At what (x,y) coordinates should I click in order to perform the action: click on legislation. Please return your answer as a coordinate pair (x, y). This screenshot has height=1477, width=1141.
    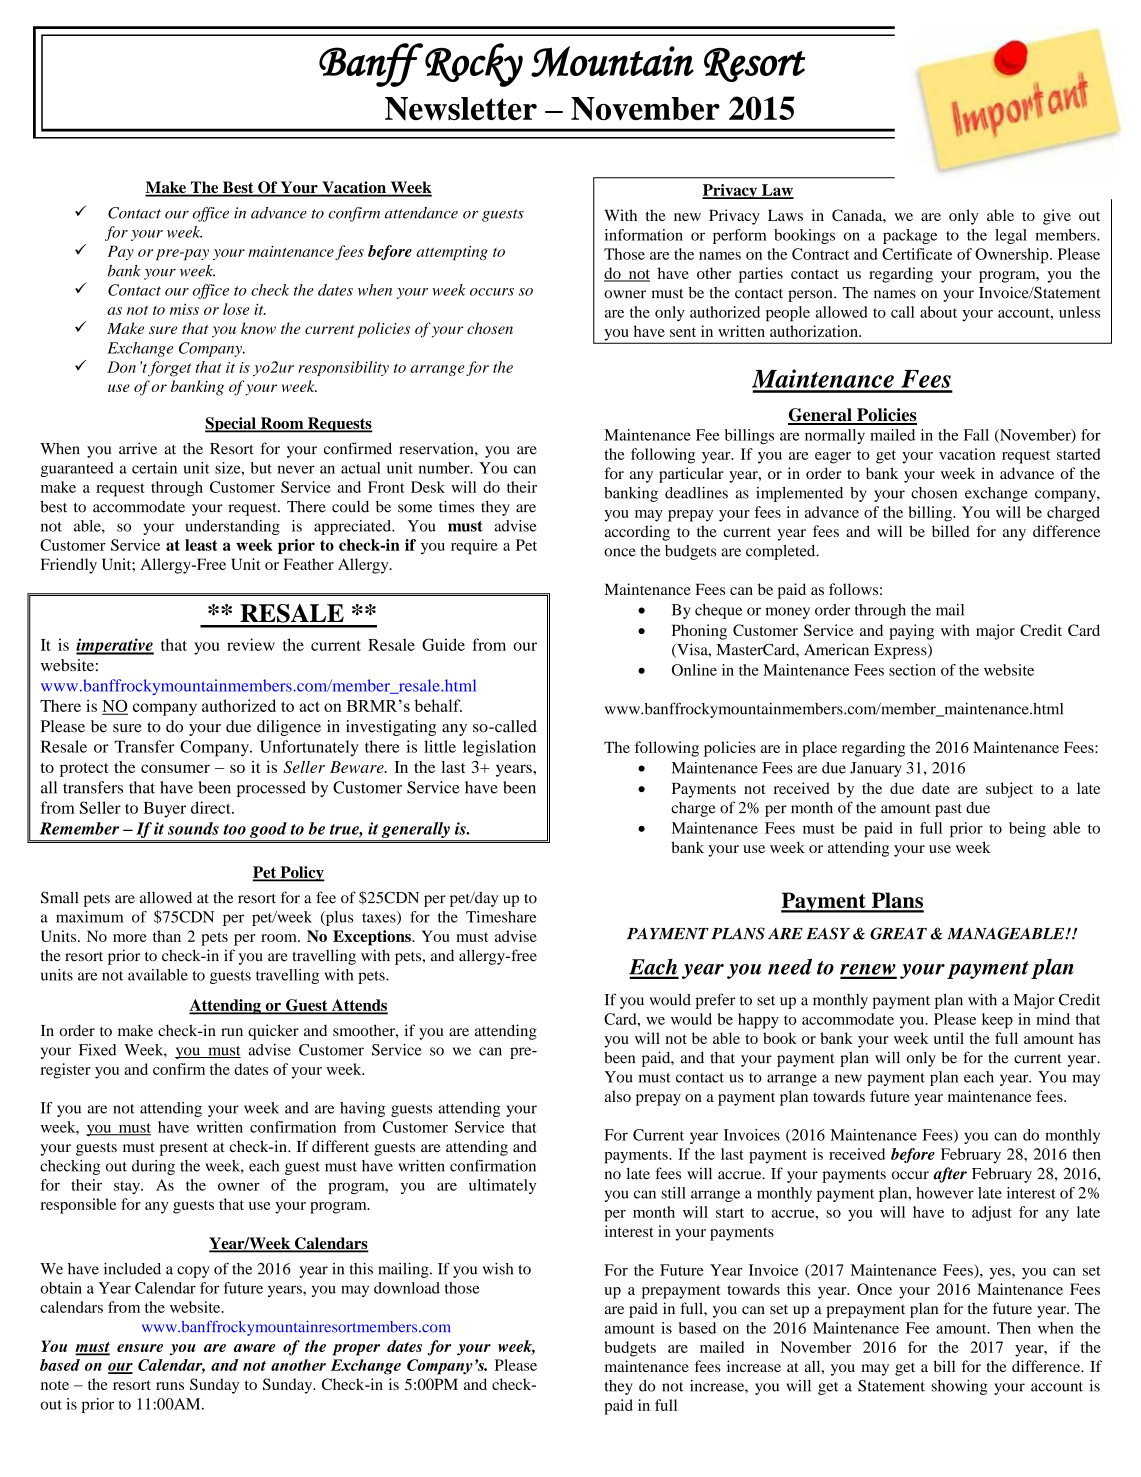
    Looking at the image, I should click on (499, 748).
